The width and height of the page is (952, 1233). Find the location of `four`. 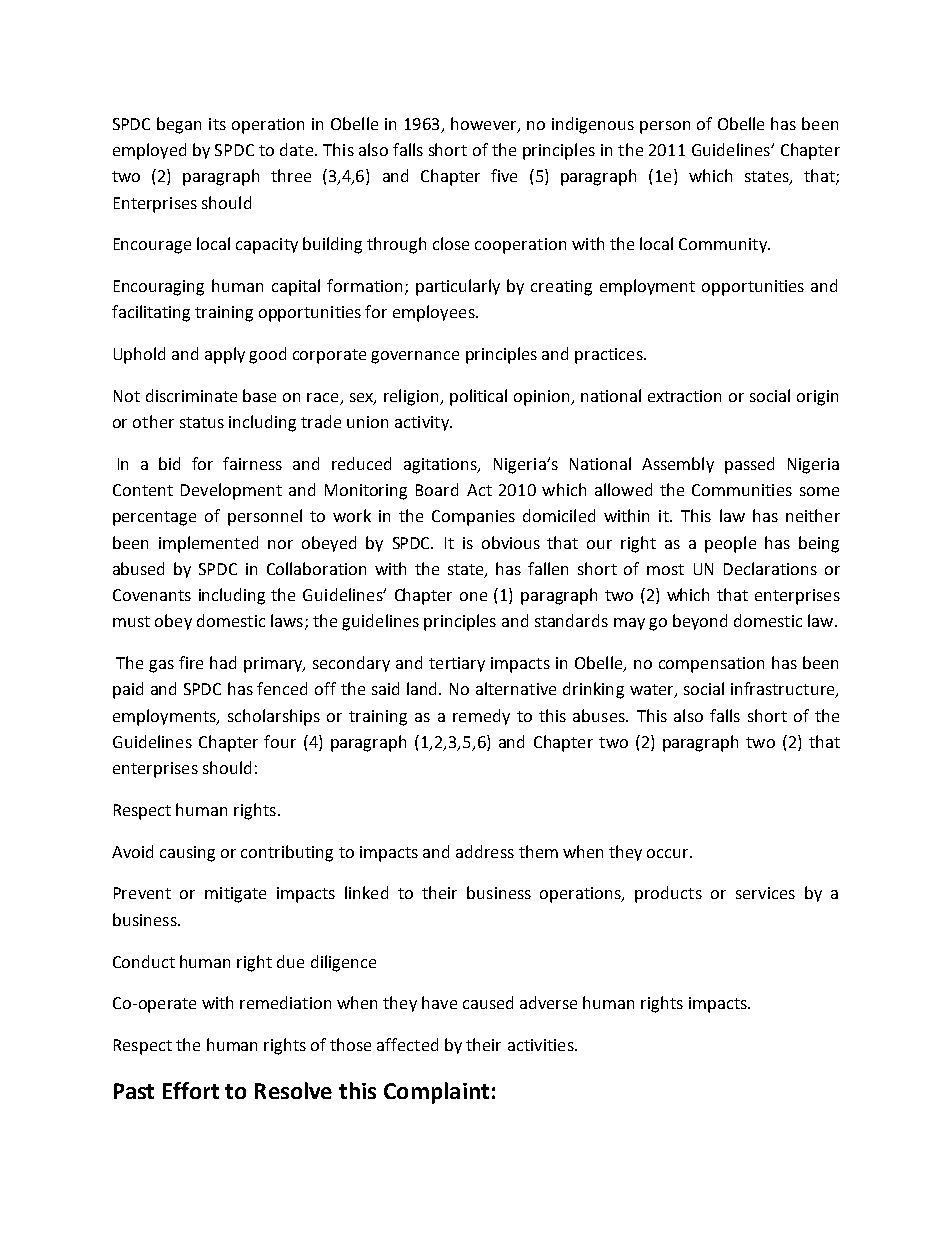

four is located at coordinates (280, 741).
